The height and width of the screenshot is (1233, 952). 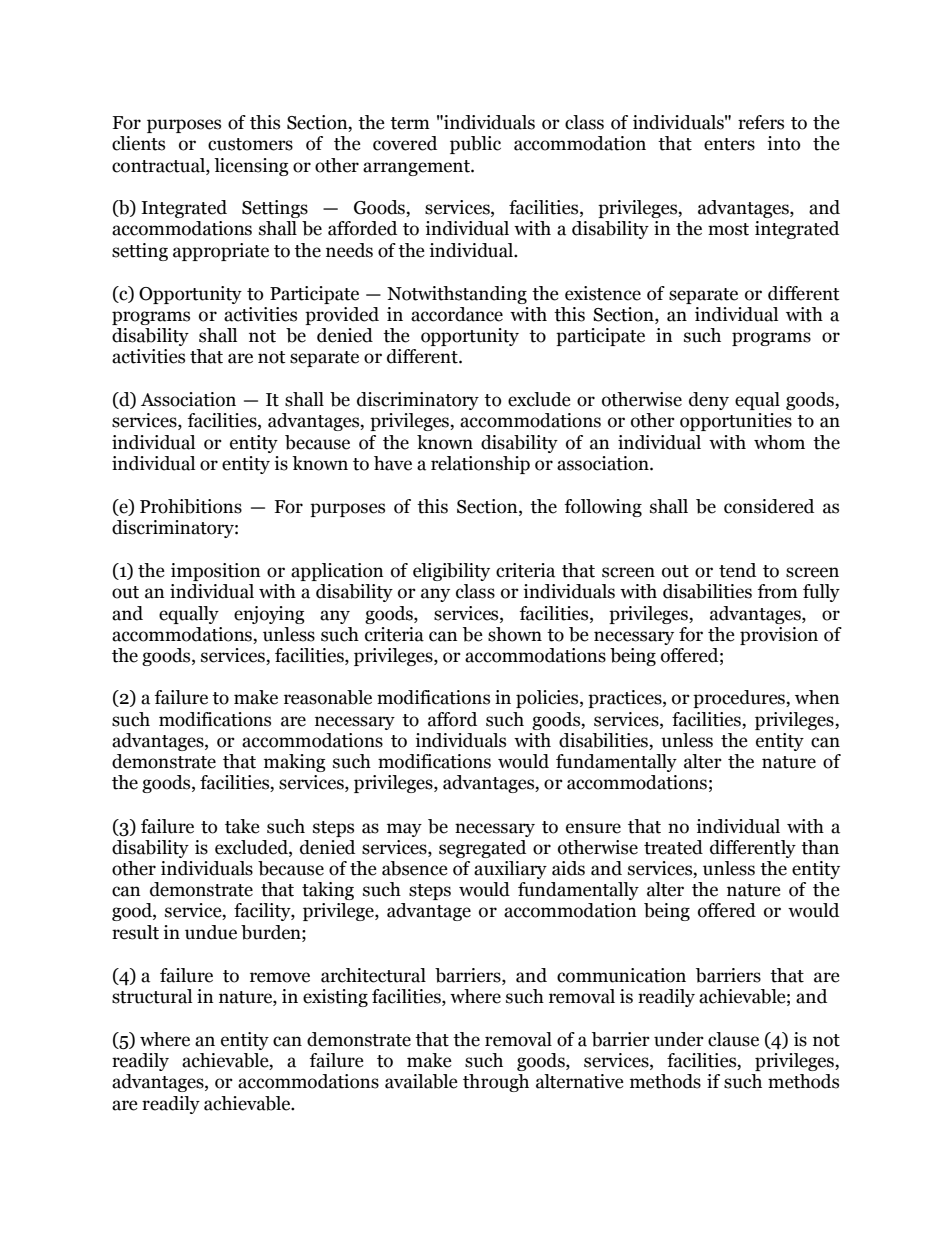 What do you see at coordinates (295, 763) in the screenshot?
I see `making` at bounding box center [295, 763].
